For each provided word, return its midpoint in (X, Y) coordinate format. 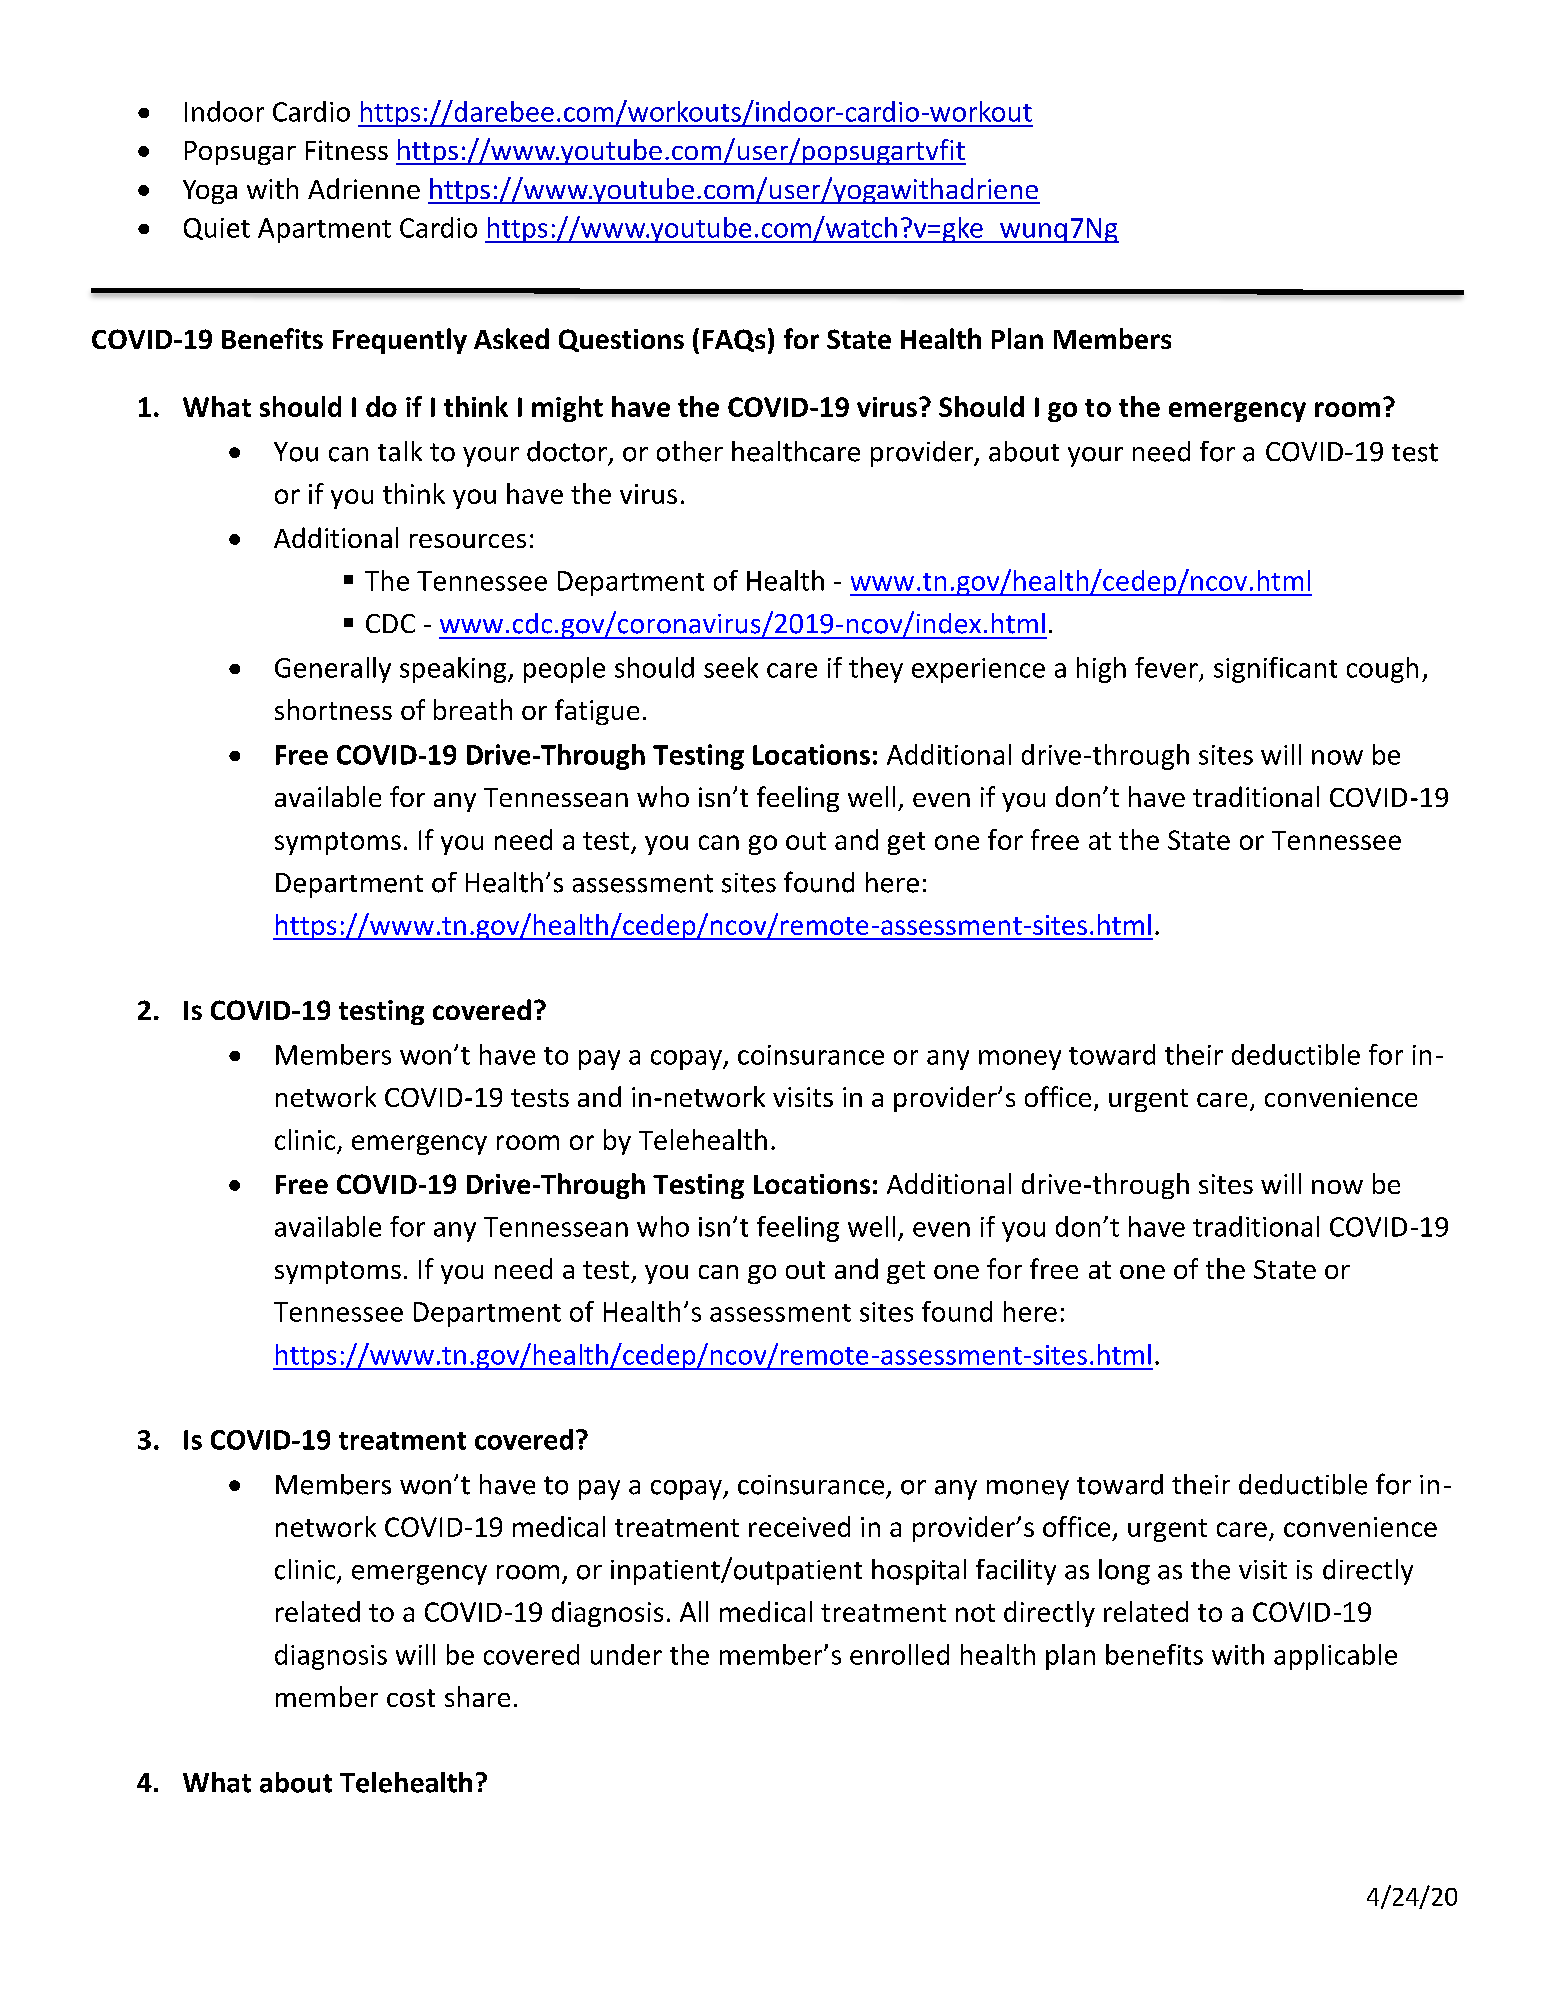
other (690, 451)
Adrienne (364, 188)
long (1124, 1572)
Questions (621, 340)
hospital (919, 1572)
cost (411, 1698)
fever (1166, 667)
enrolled (899, 1654)
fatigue (597, 712)
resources (468, 541)
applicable (1335, 1657)
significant (1275, 670)
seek (731, 667)
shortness (333, 709)
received (799, 1526)
